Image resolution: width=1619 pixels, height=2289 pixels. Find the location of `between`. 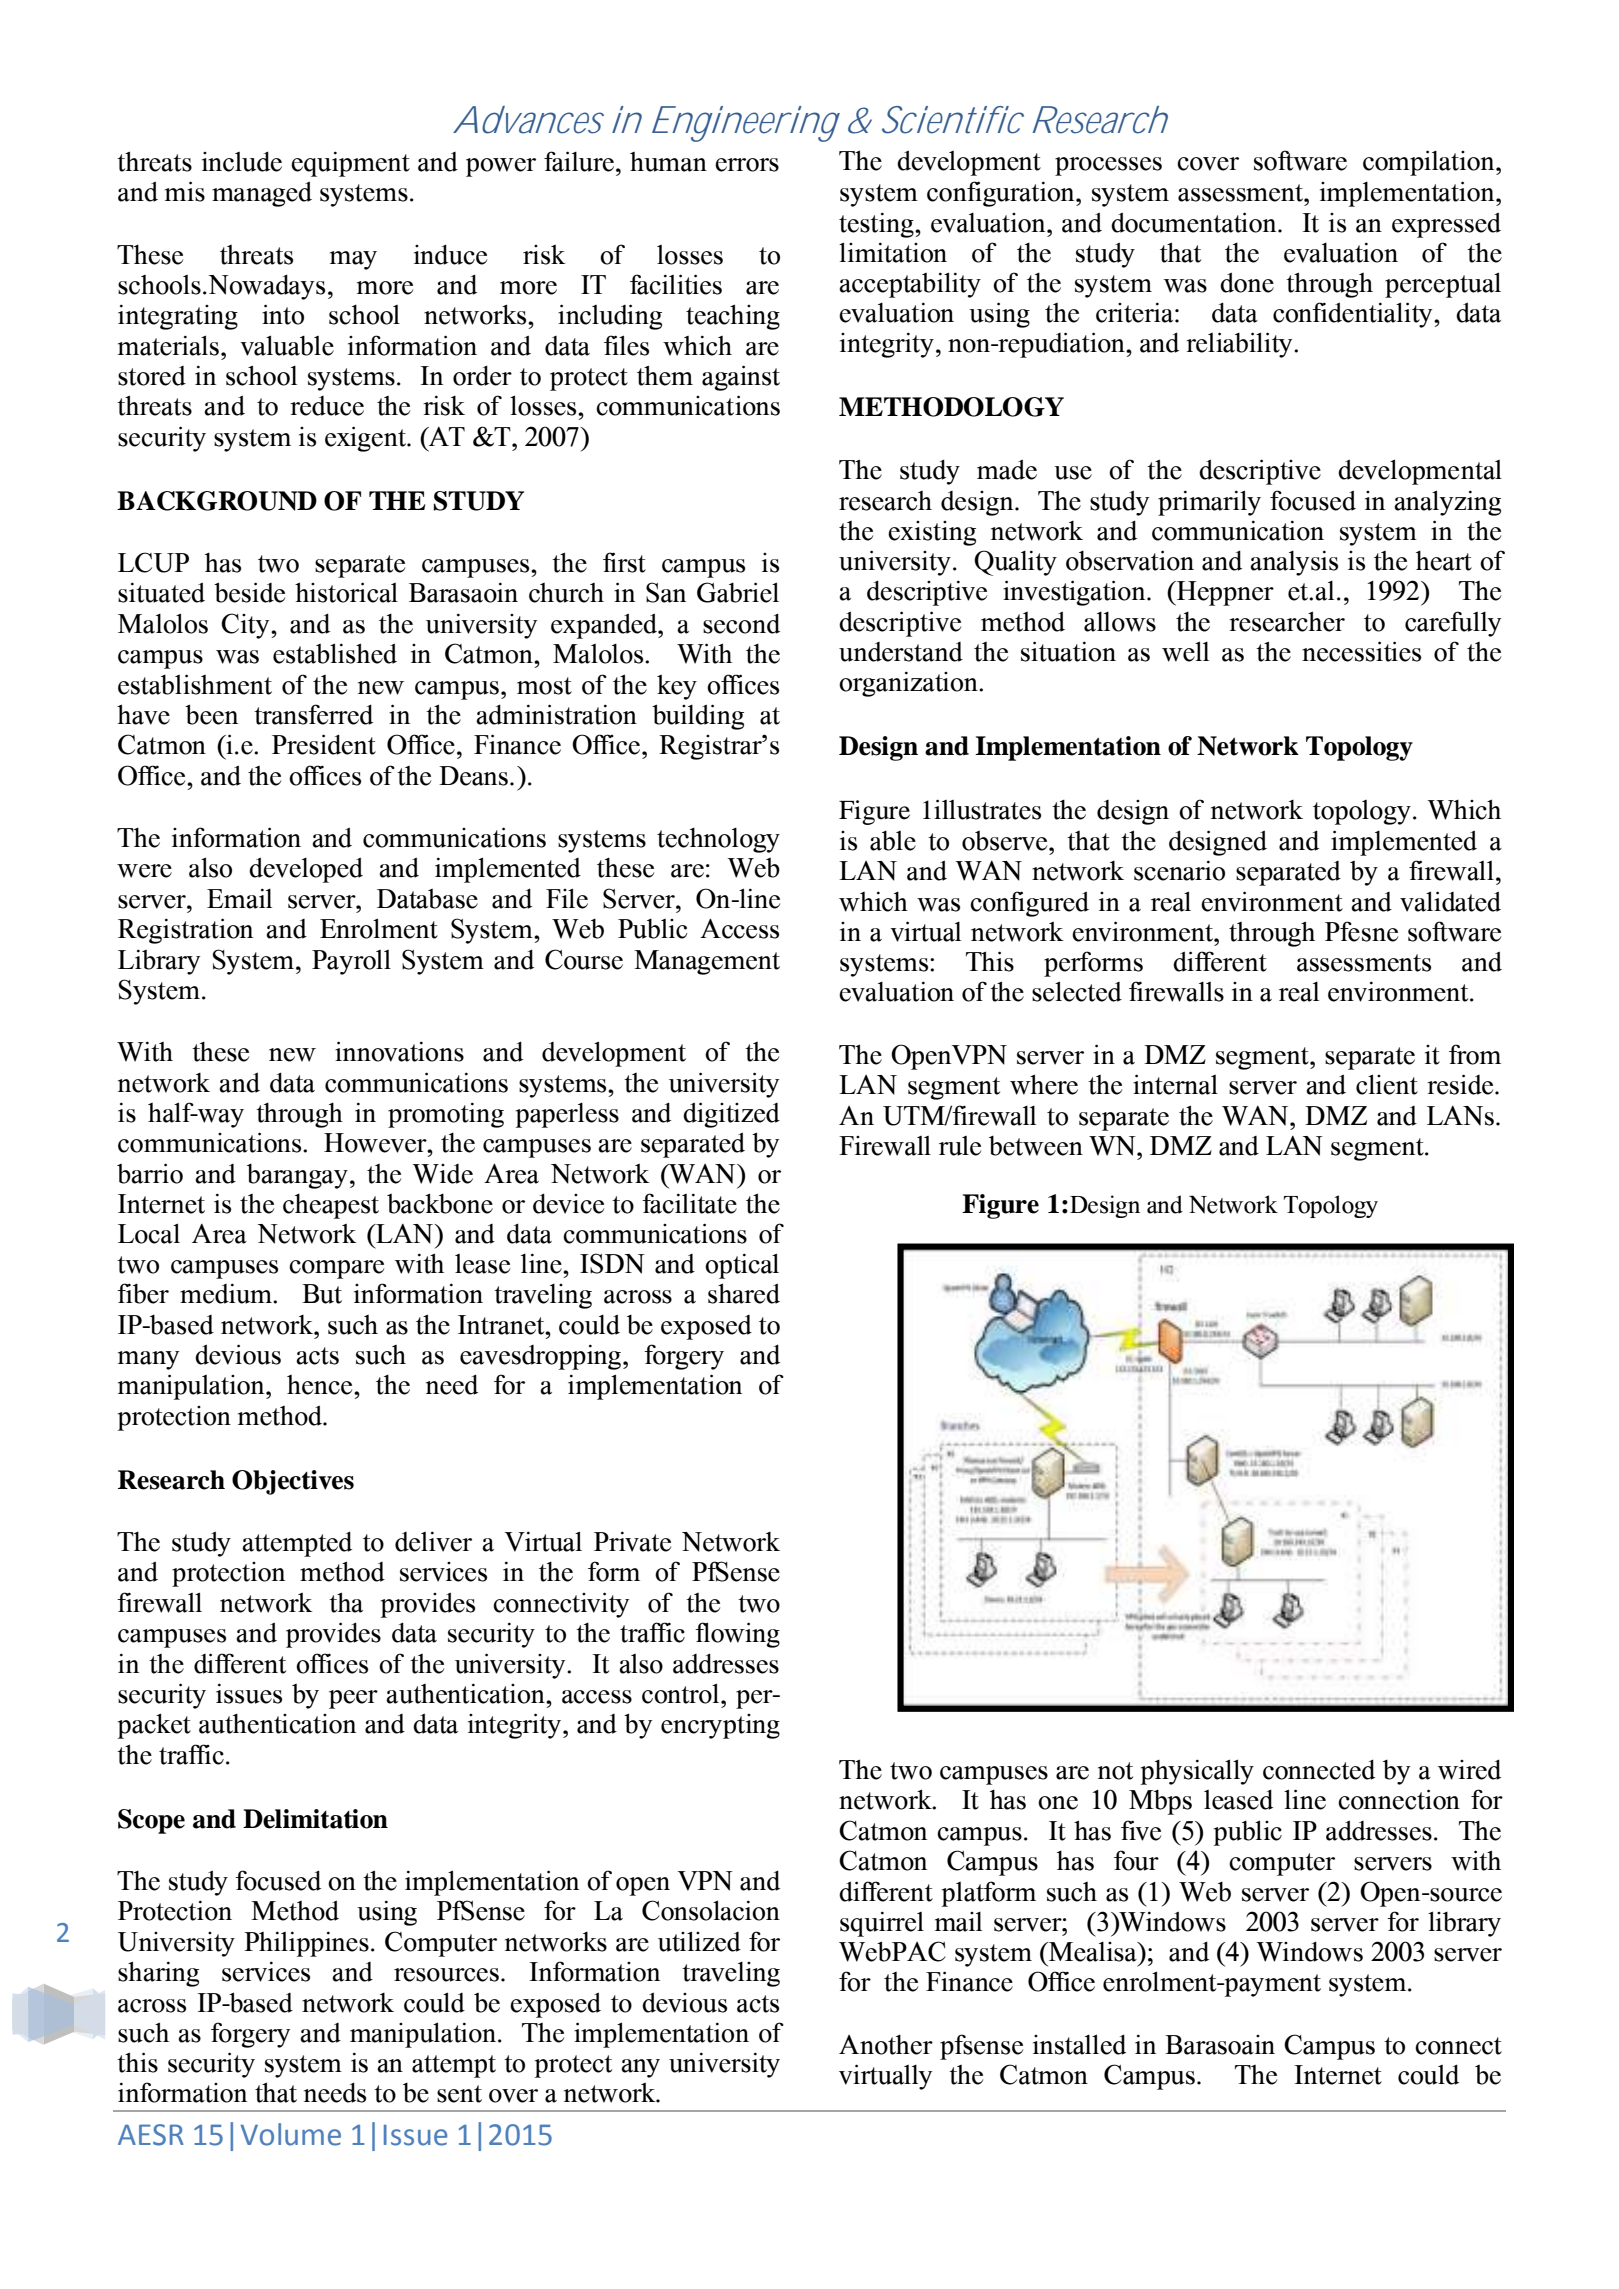

between is located at coordinates (1036, 1146).
